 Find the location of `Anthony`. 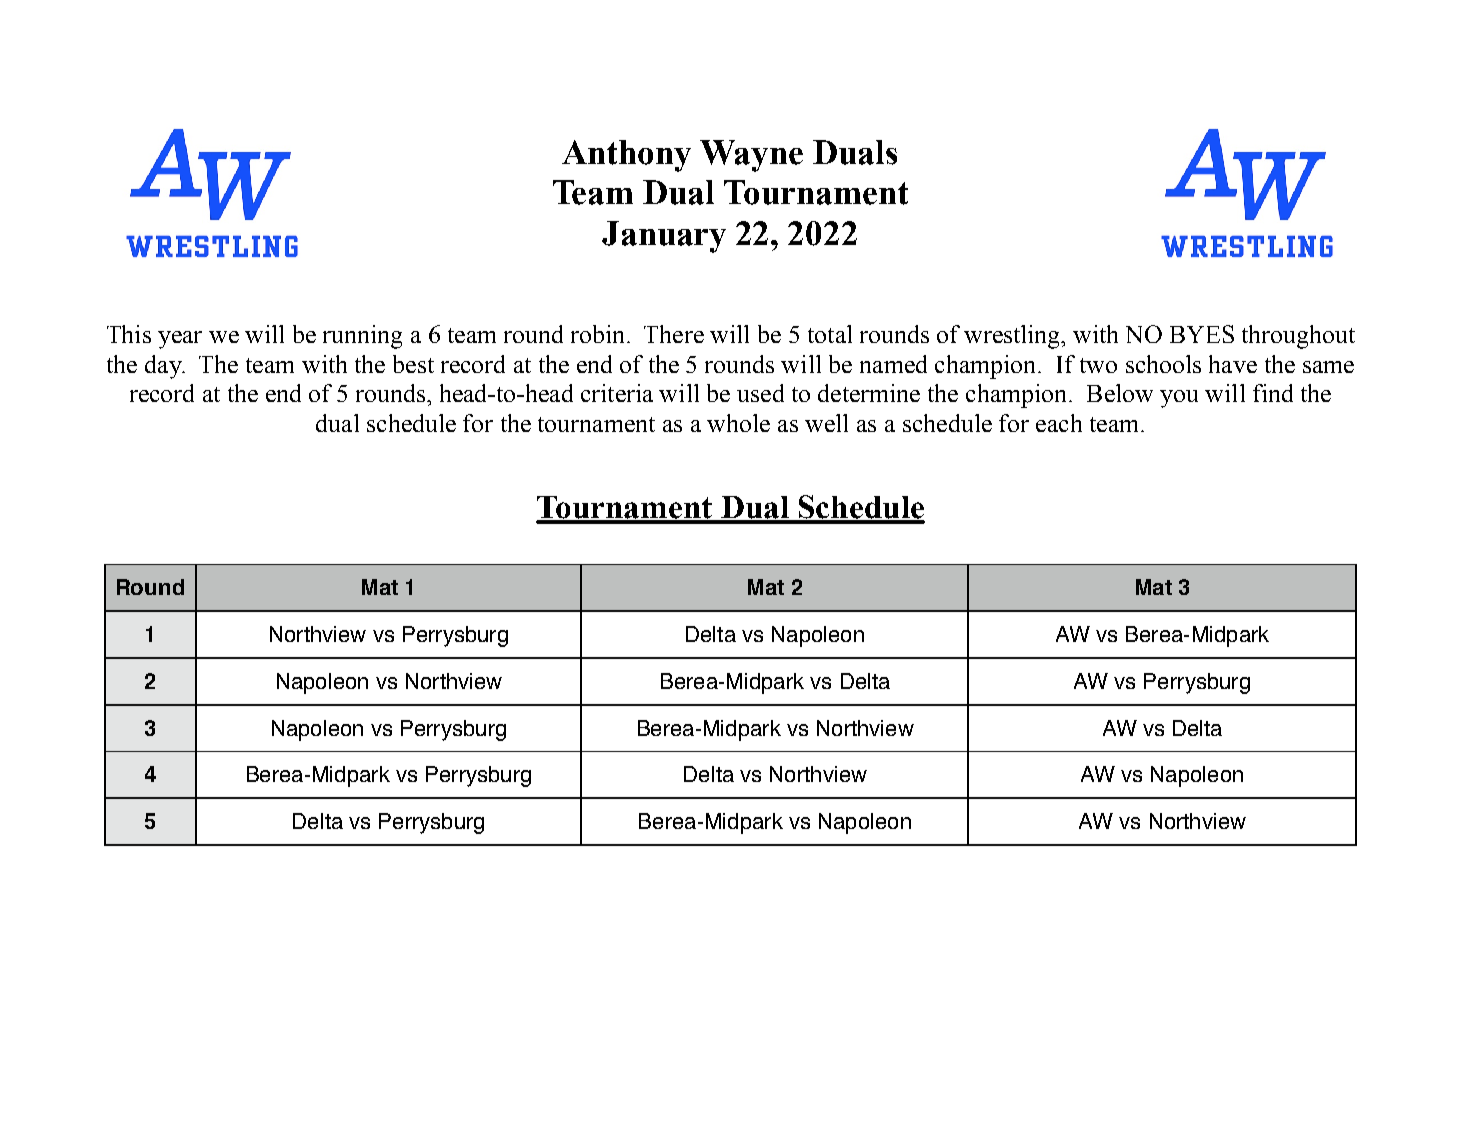

Anthony is located at coordinates (626, 156).
